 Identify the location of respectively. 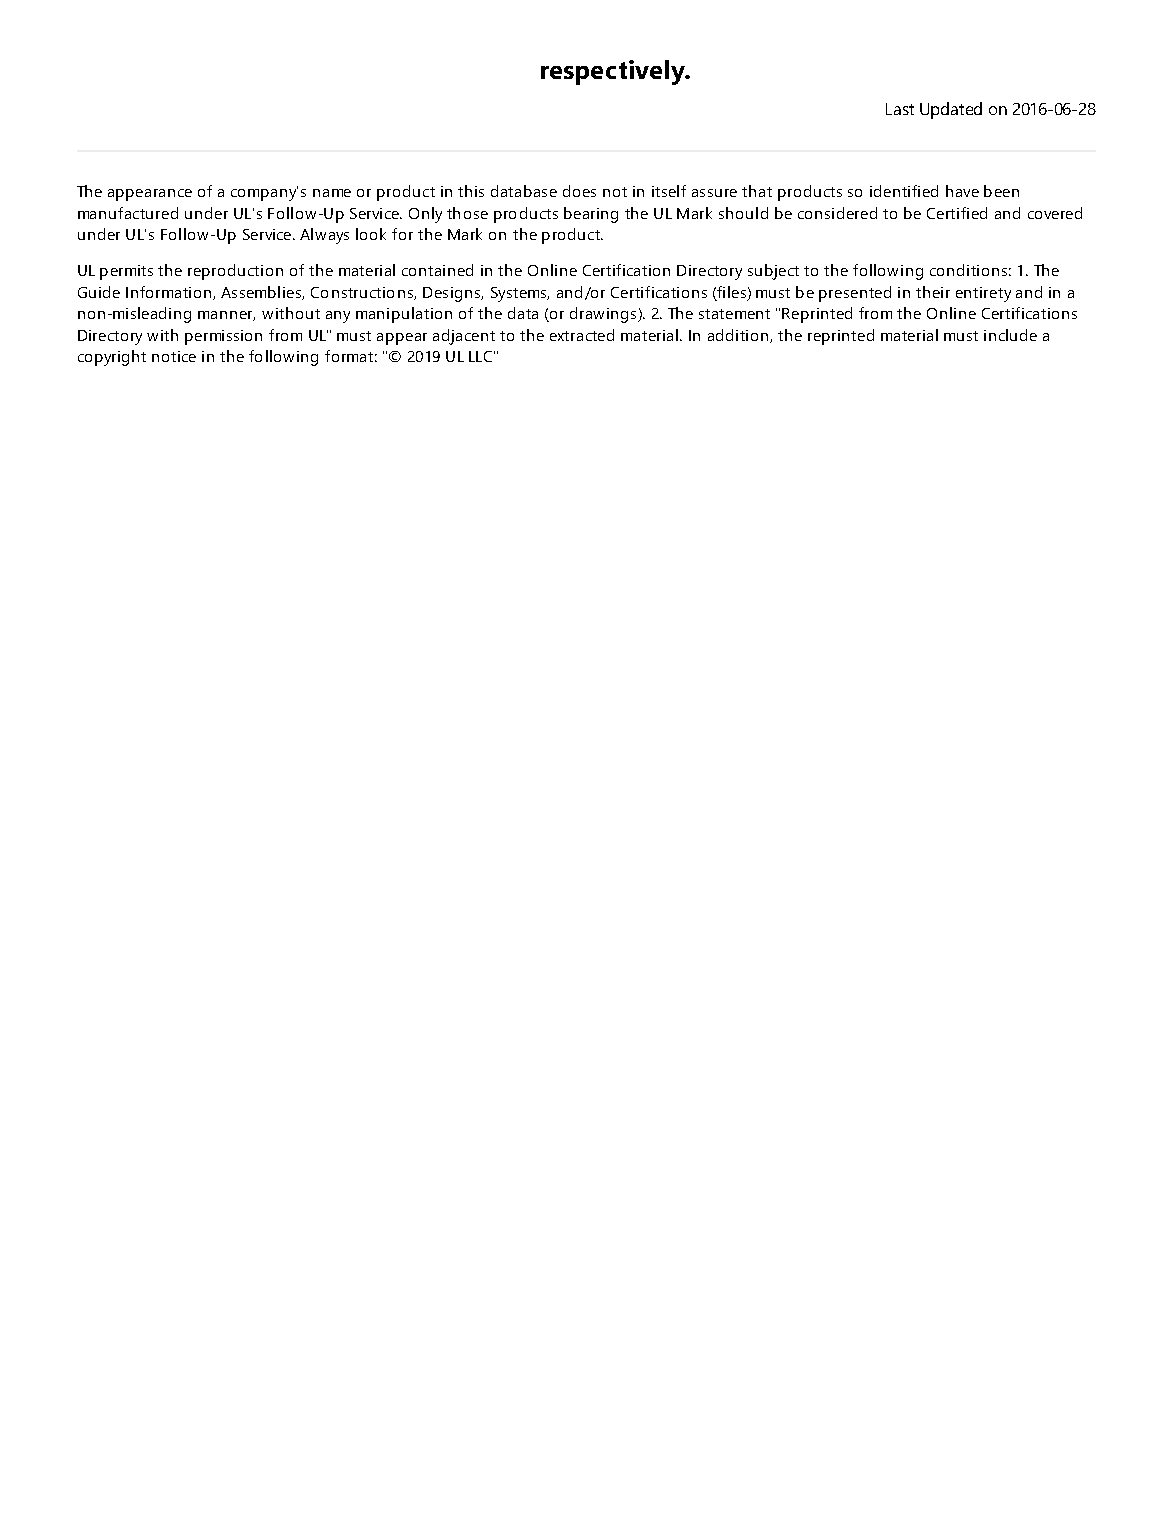
(614, 72).
